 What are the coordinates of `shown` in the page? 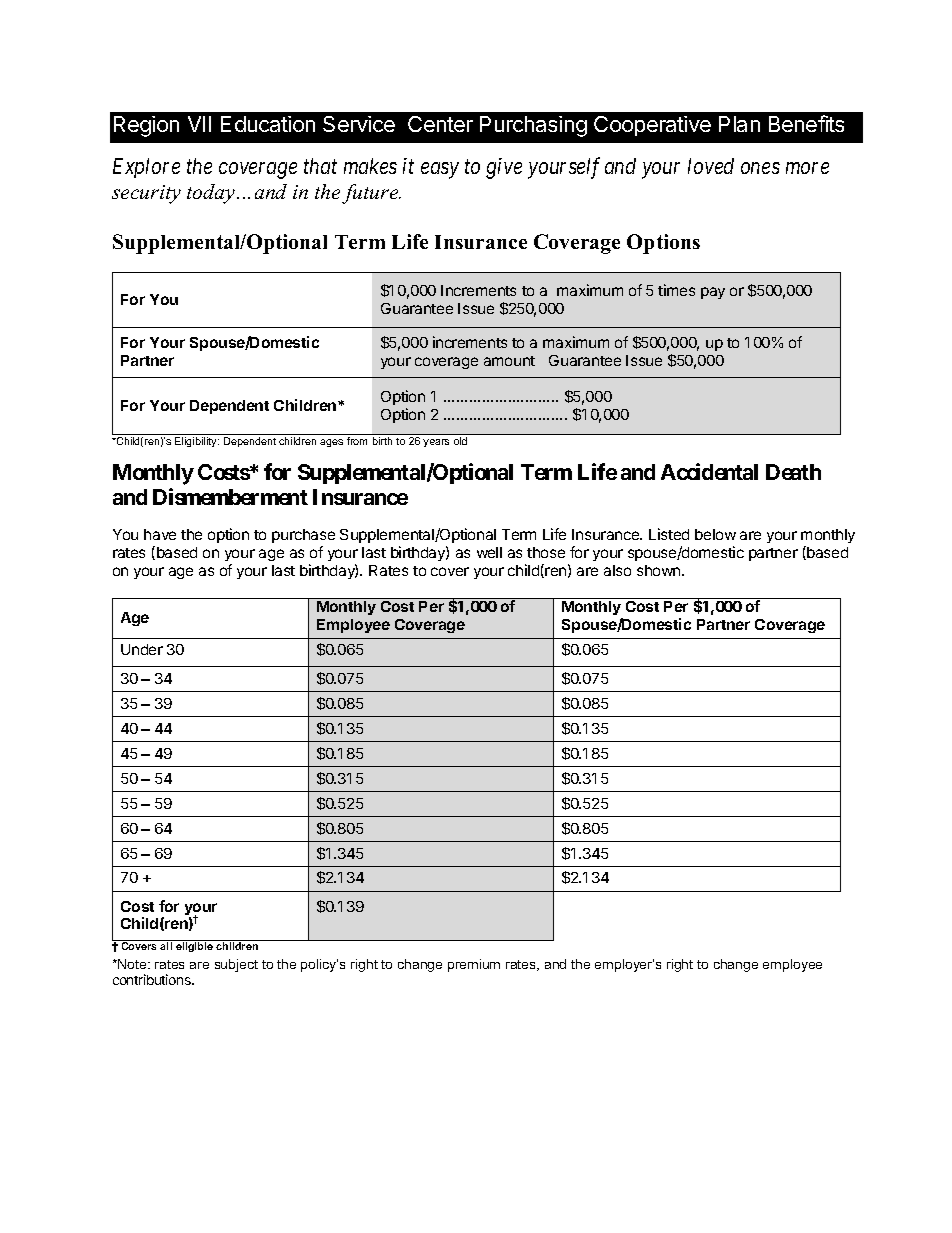 It's located at (660, 570).
